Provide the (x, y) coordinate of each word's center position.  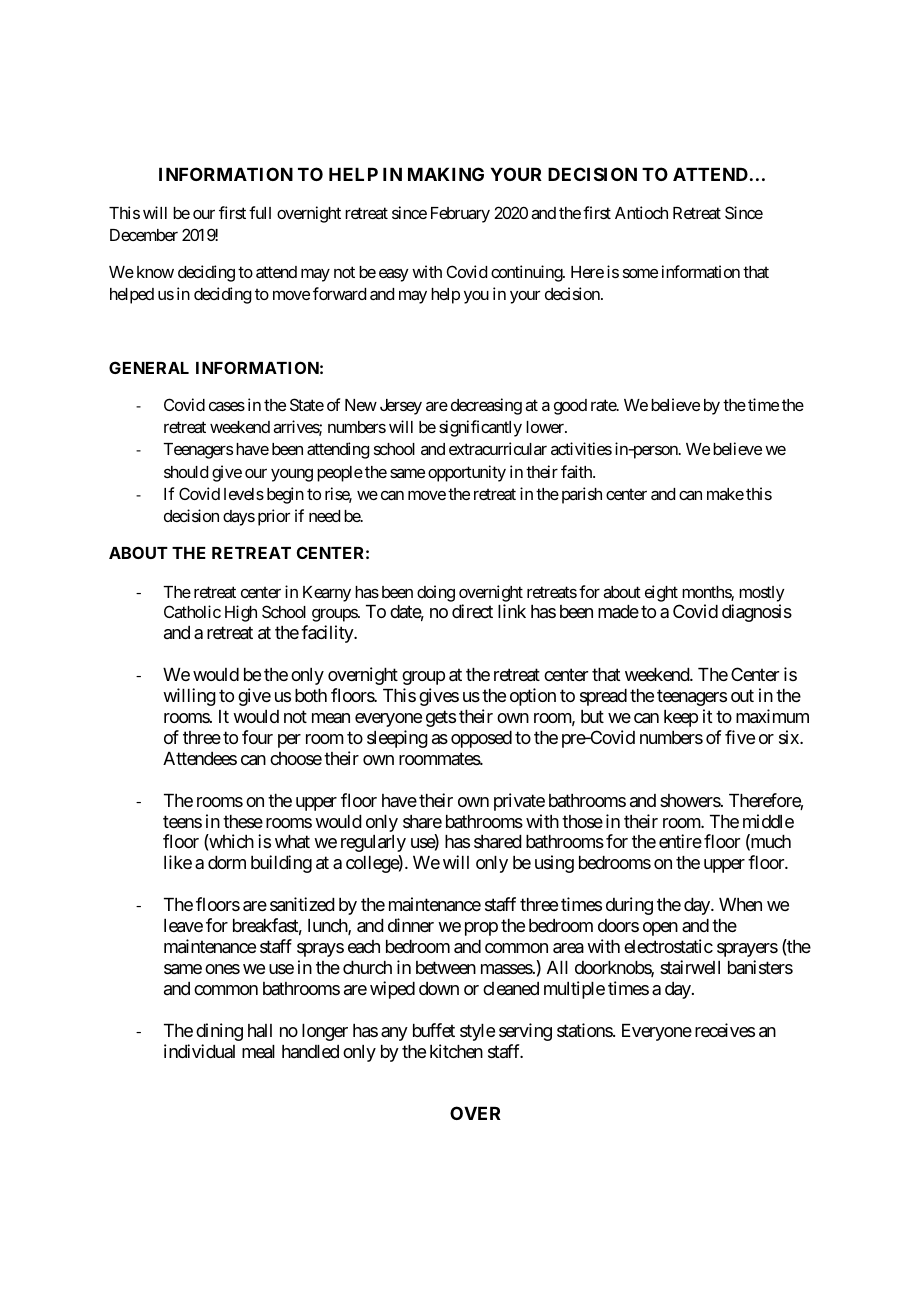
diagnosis (757, 613)
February (460, 215)
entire (680, 841)
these (243, 821)
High (241, 613)
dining (219, 1032)
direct (472, 611)
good (570, 407)
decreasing (486, 406)
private (519, 802)
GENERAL (149, 367)
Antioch (641, 212)
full (260, 212)
